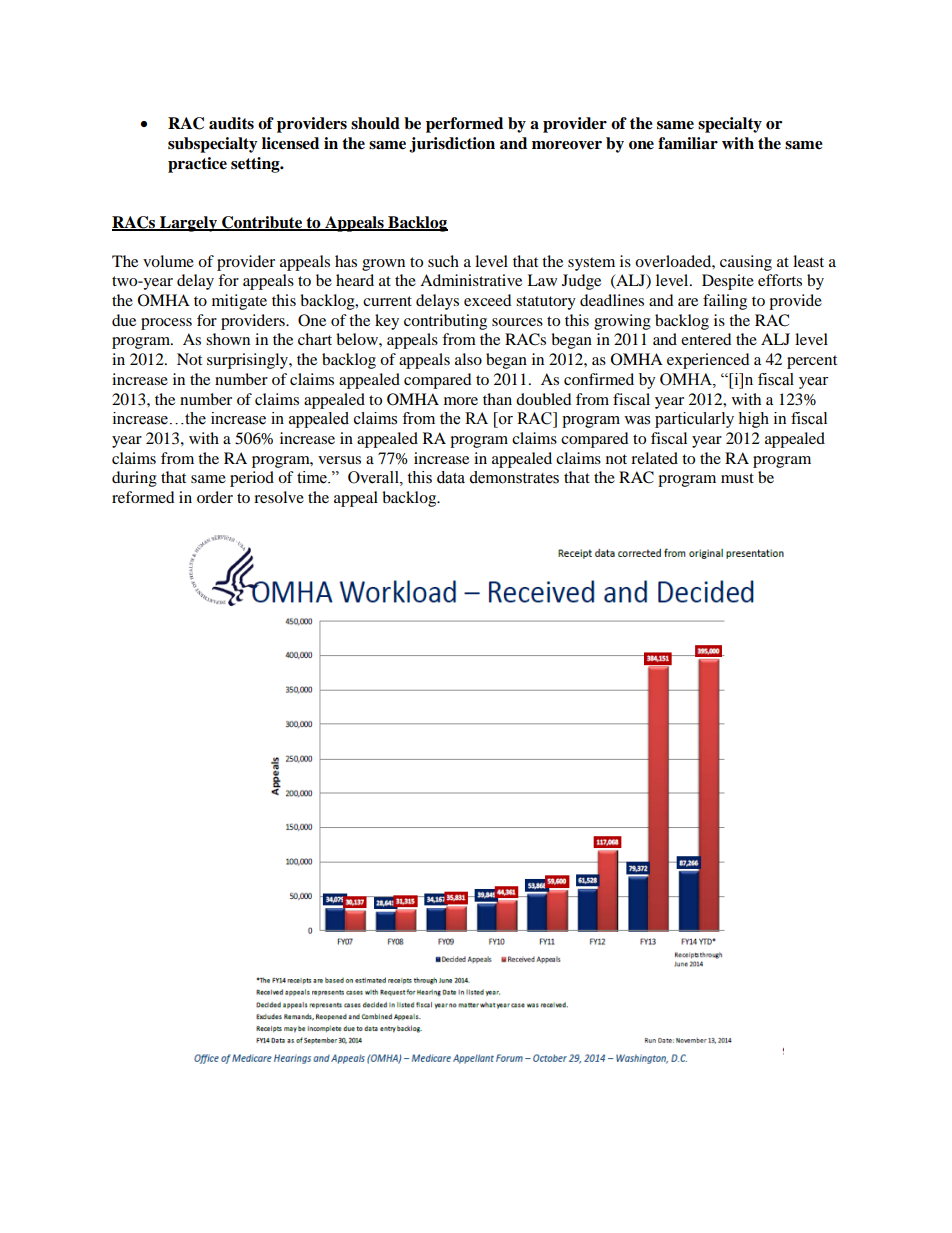  I want to click on audits, so click(231, 123).
